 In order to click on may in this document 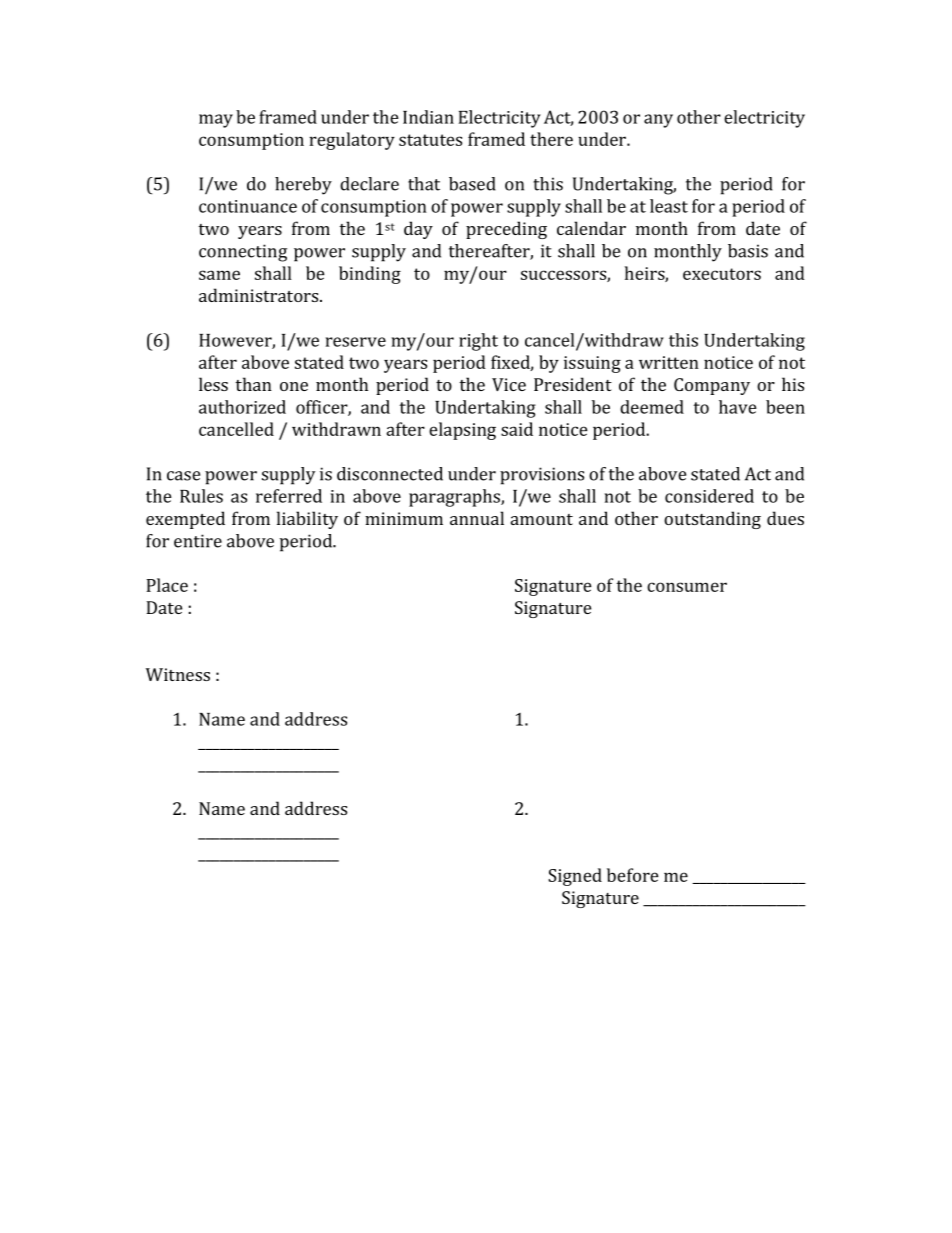, I will do `click(216, 121)`.
